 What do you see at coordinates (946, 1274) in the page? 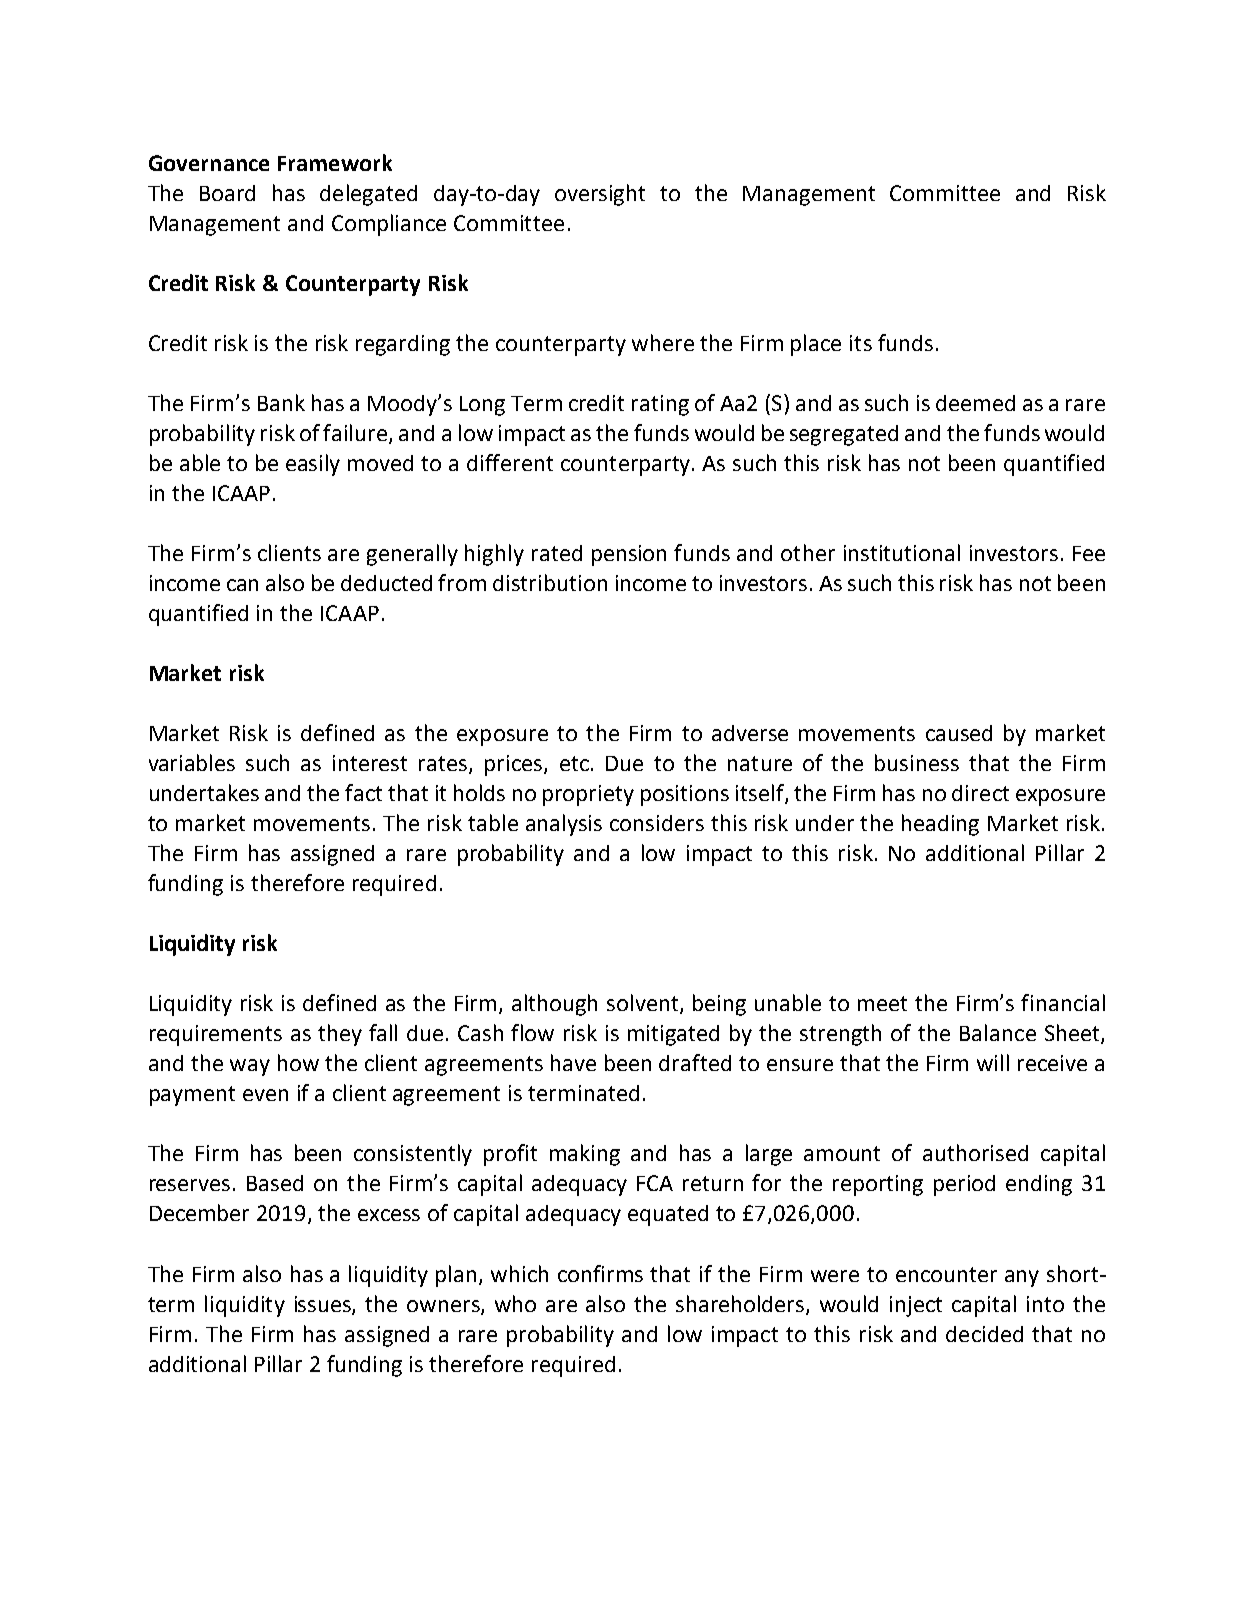
I see `encounter` at bounding box center [946, 1274].
